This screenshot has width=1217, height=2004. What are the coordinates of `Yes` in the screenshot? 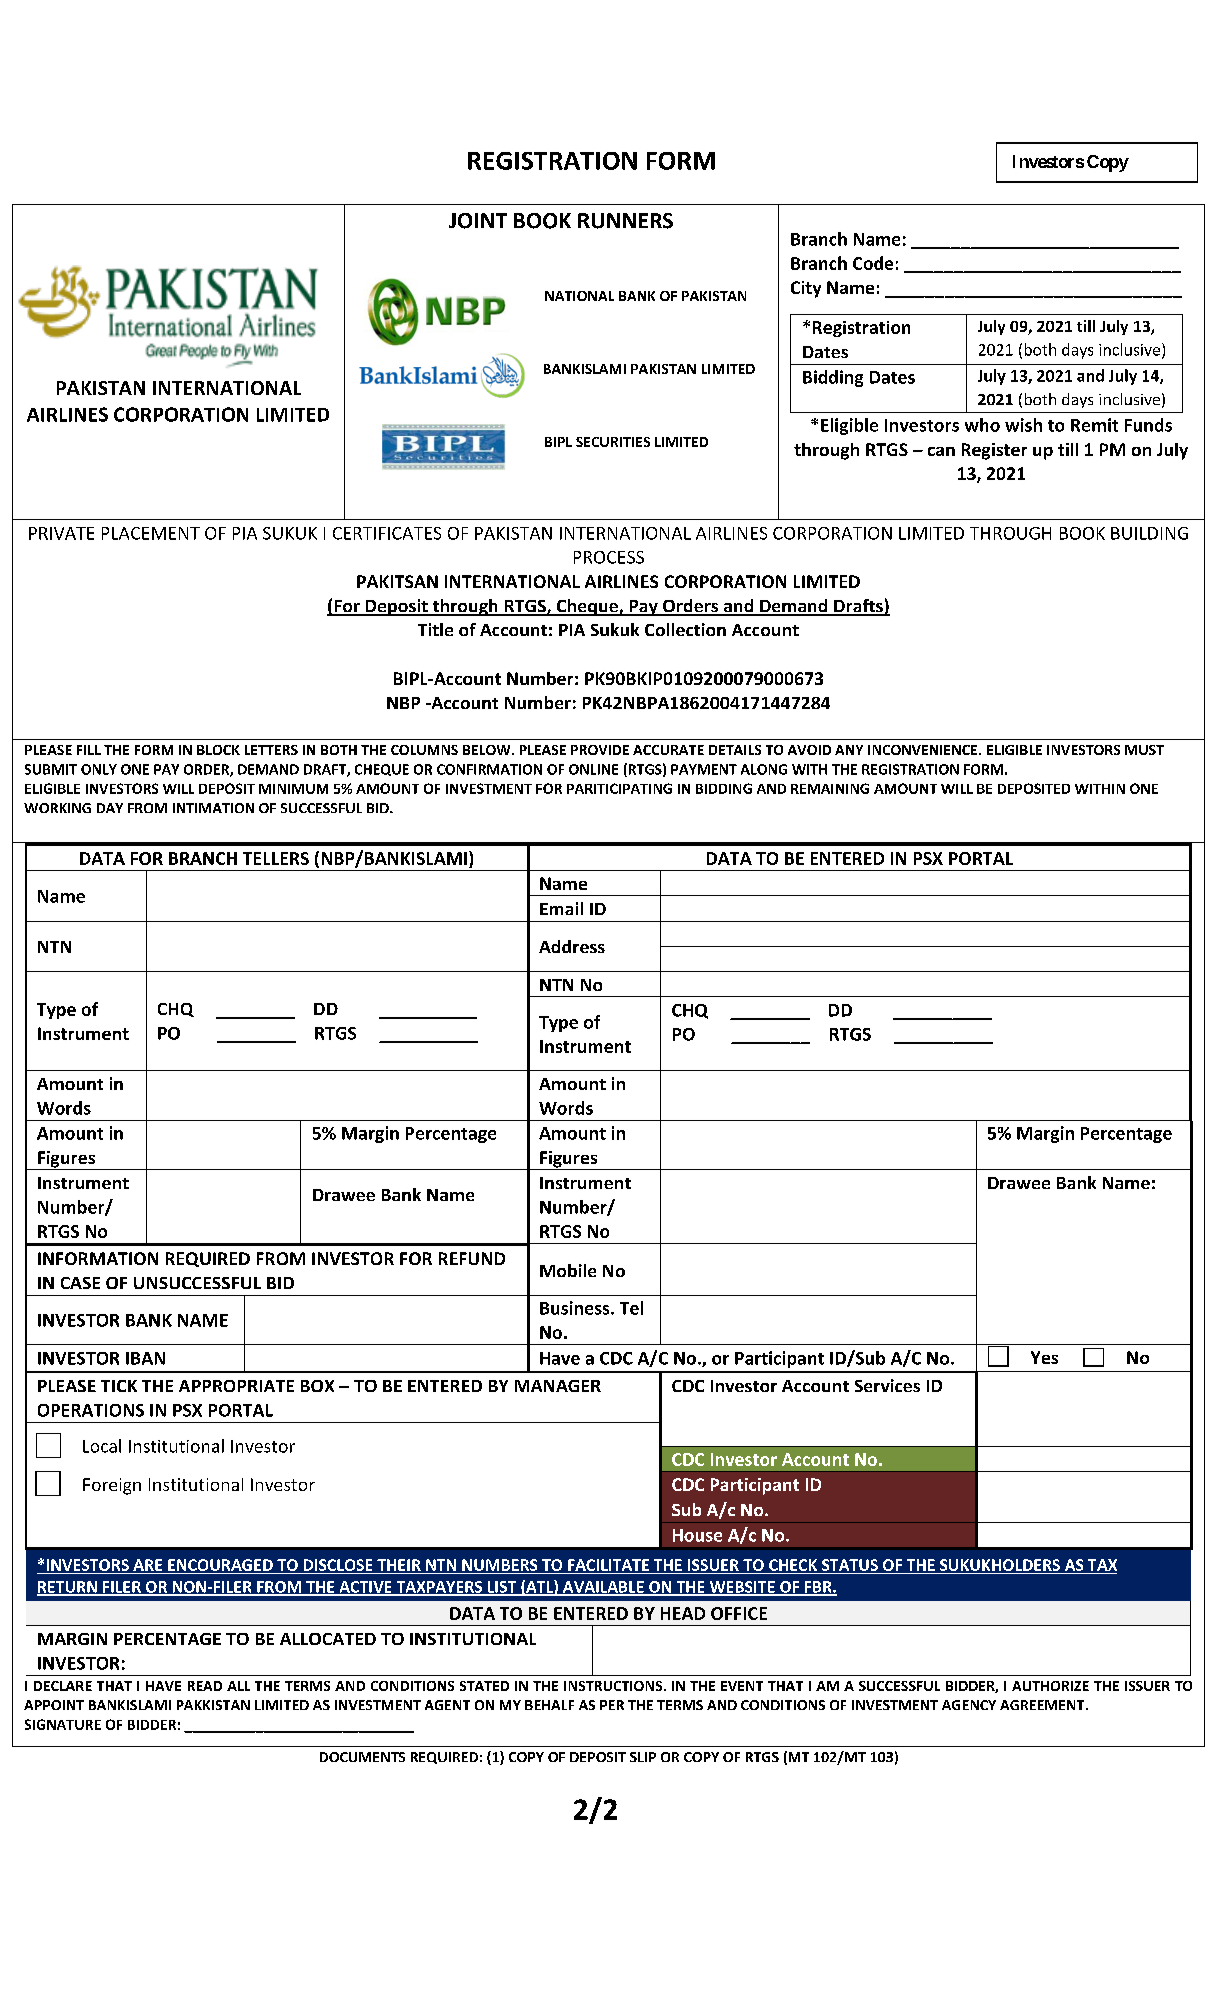 It's located at (1044, 1357).
